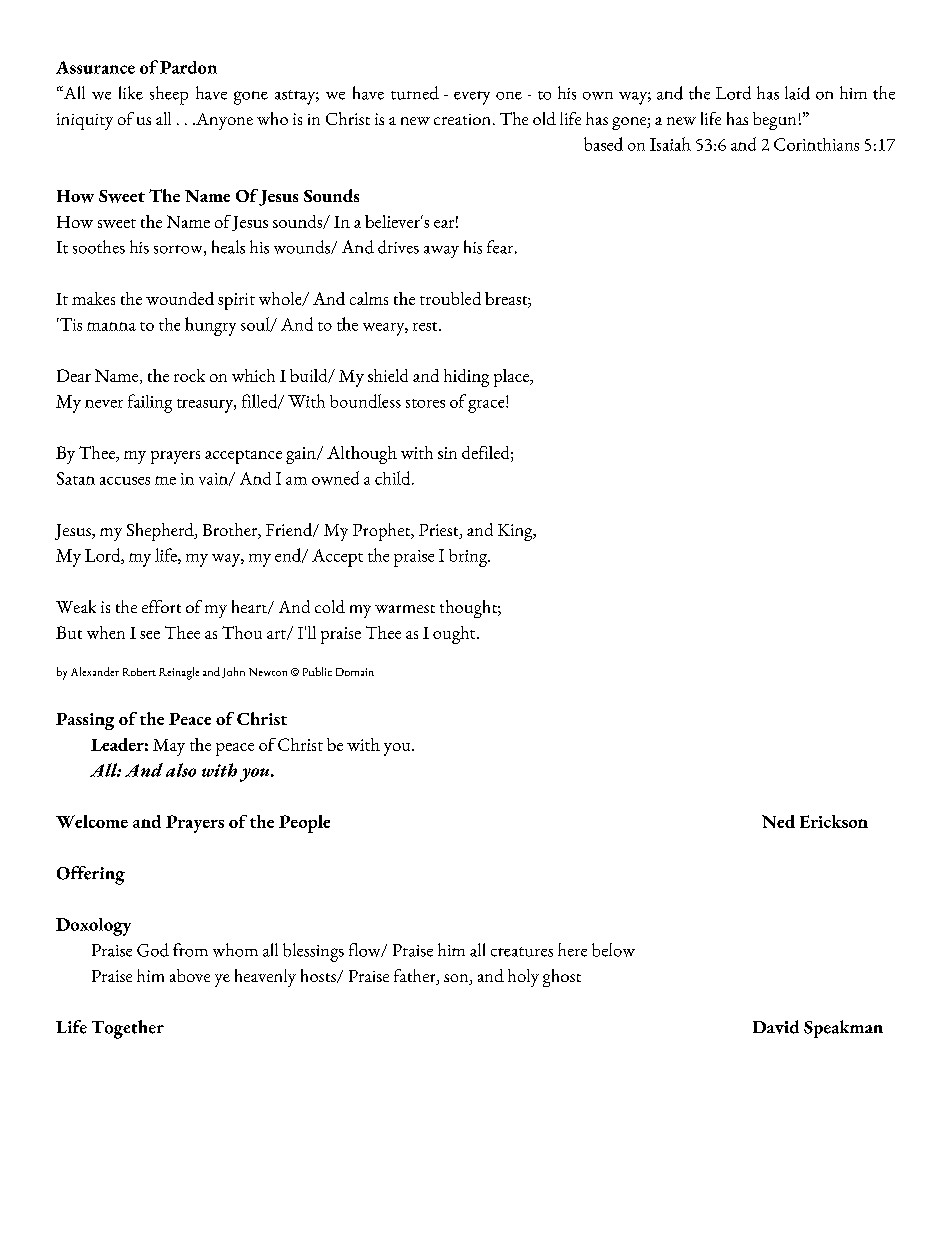  I want to click on sheep, so click(169, 95).
